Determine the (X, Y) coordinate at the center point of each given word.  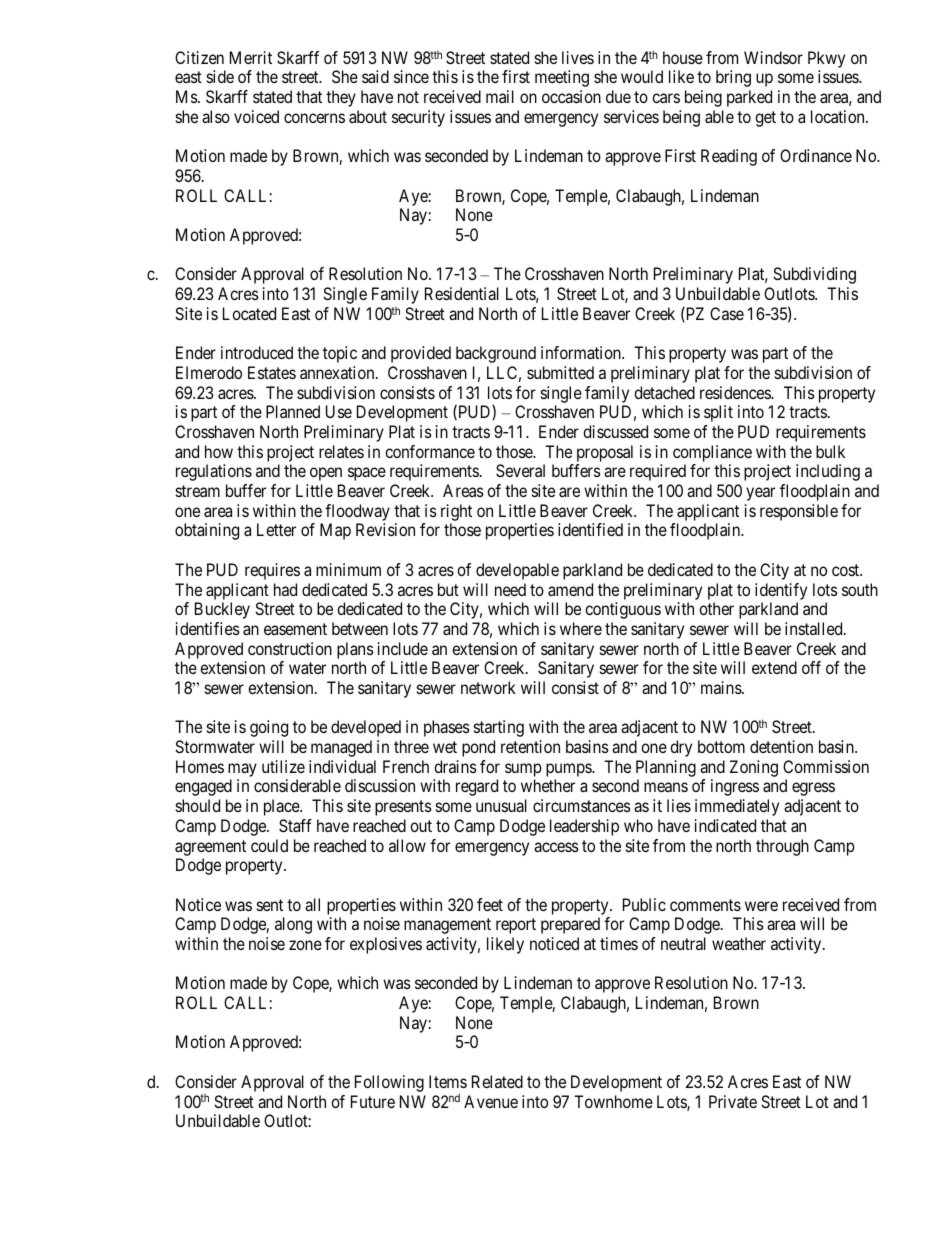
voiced (256, 116)
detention (781, 746)
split (718, 413)
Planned (293, 411)
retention (530, 746)
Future (373, 1101)
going (269, 728)
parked (749, 98)
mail (500, 96)
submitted (560, 372)
